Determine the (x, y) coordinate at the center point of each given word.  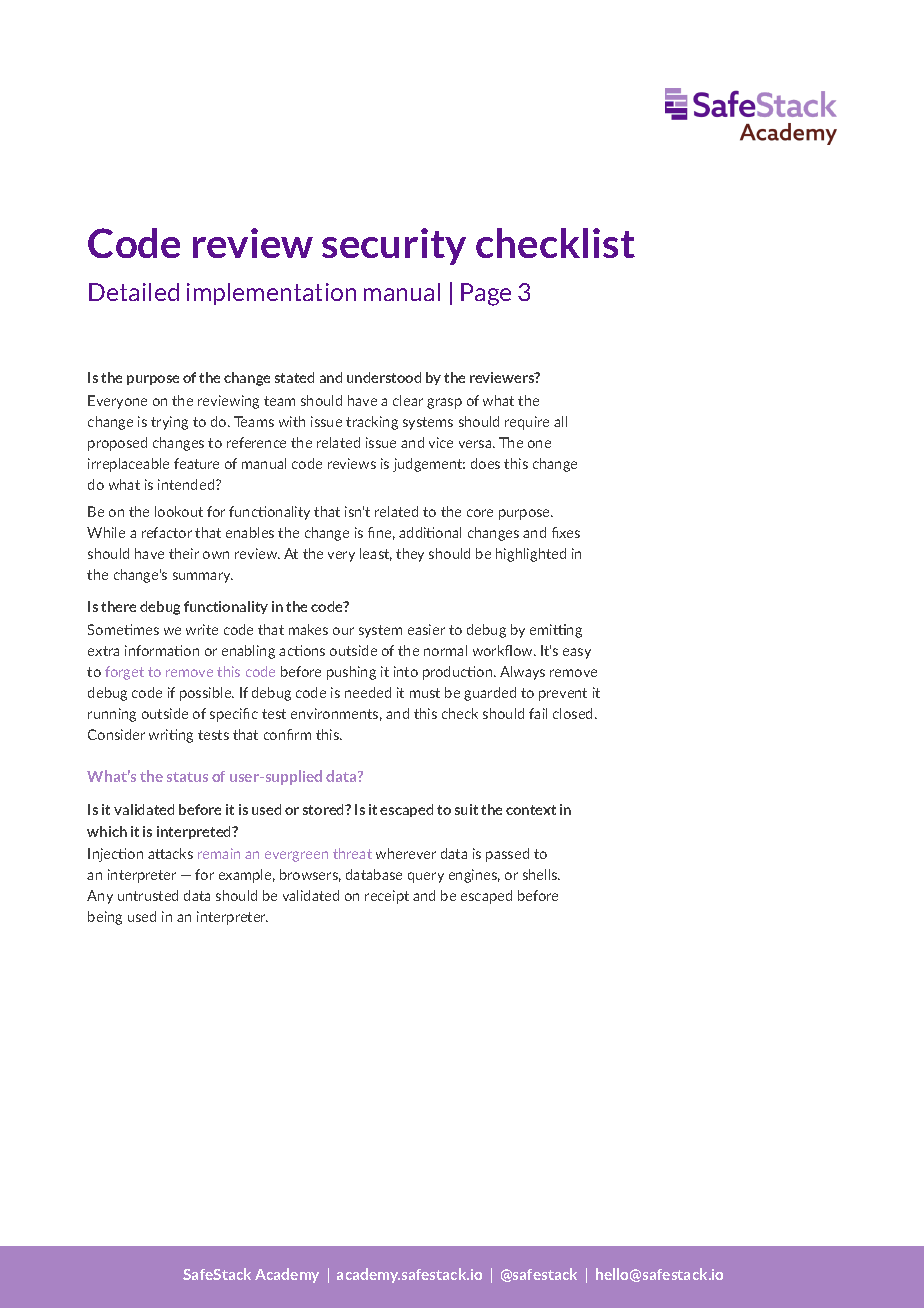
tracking (372, 423)
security (394, 246)
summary (203, 577)
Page (486, 294)
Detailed (134, 292)
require (527, 423)
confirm (287, 734)
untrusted (148, 895)
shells (541, 874)
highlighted (531, 555)
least (376, 554)
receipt (387, 897)
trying (169, 423)
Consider (116, 734)
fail (538, 713)
